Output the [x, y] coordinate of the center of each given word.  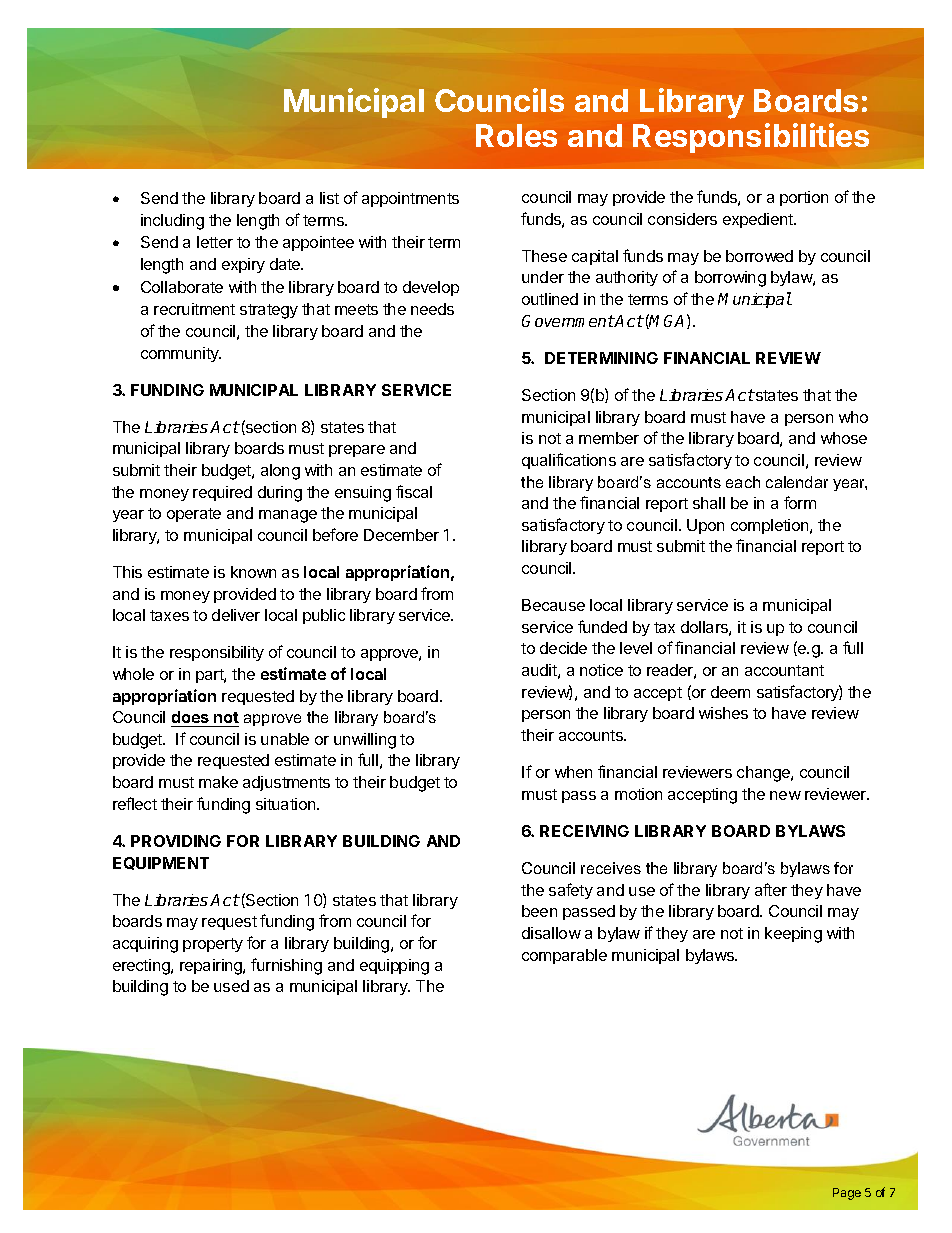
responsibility [217, 653]
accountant [784, 670]
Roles [516, 135]
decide [563, 648]
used [231, 986]
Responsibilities [751, 138]
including [172, 222]
